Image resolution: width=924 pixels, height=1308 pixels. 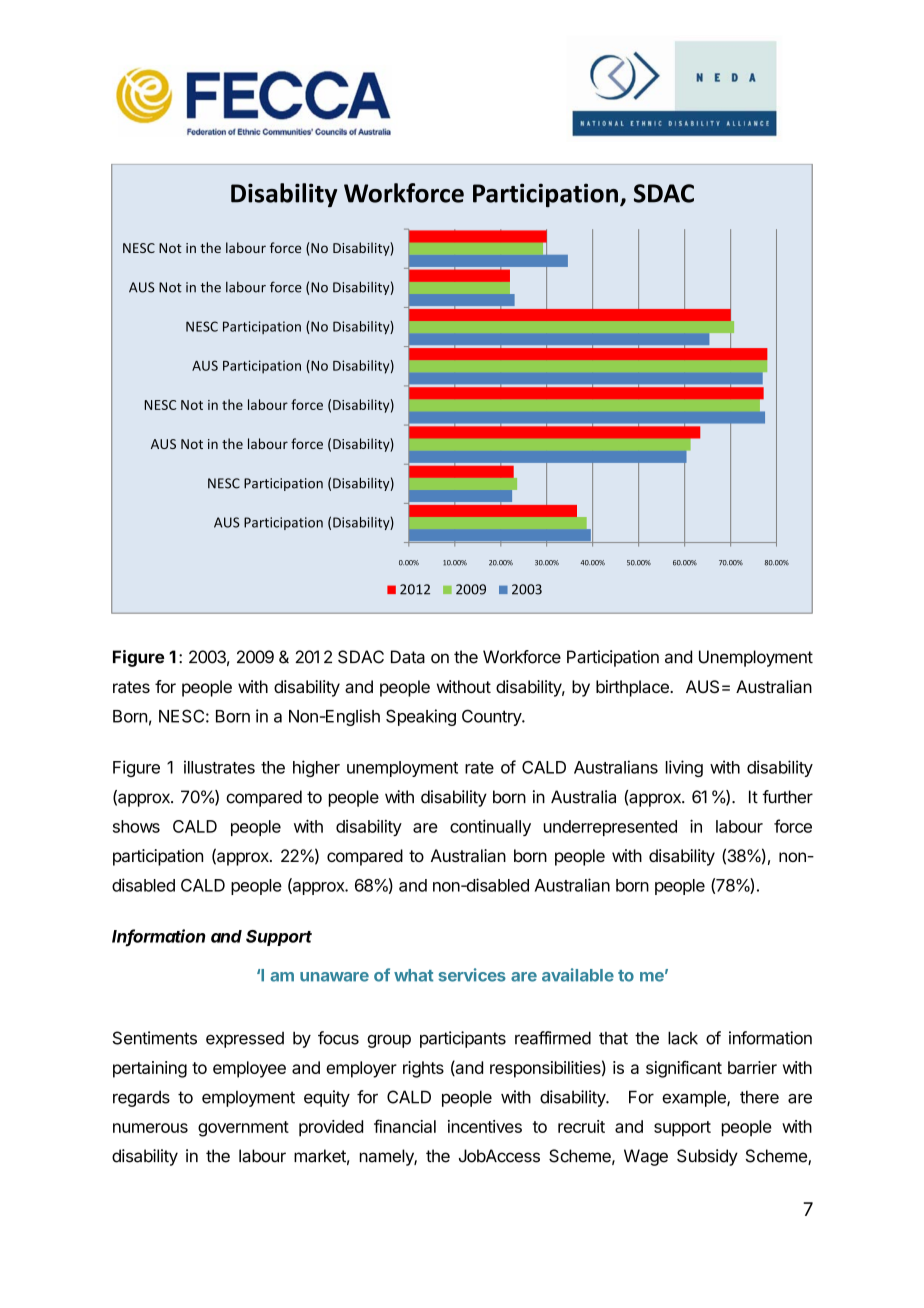 I want to click on Subsidy, so click(x=707, y=1157).
